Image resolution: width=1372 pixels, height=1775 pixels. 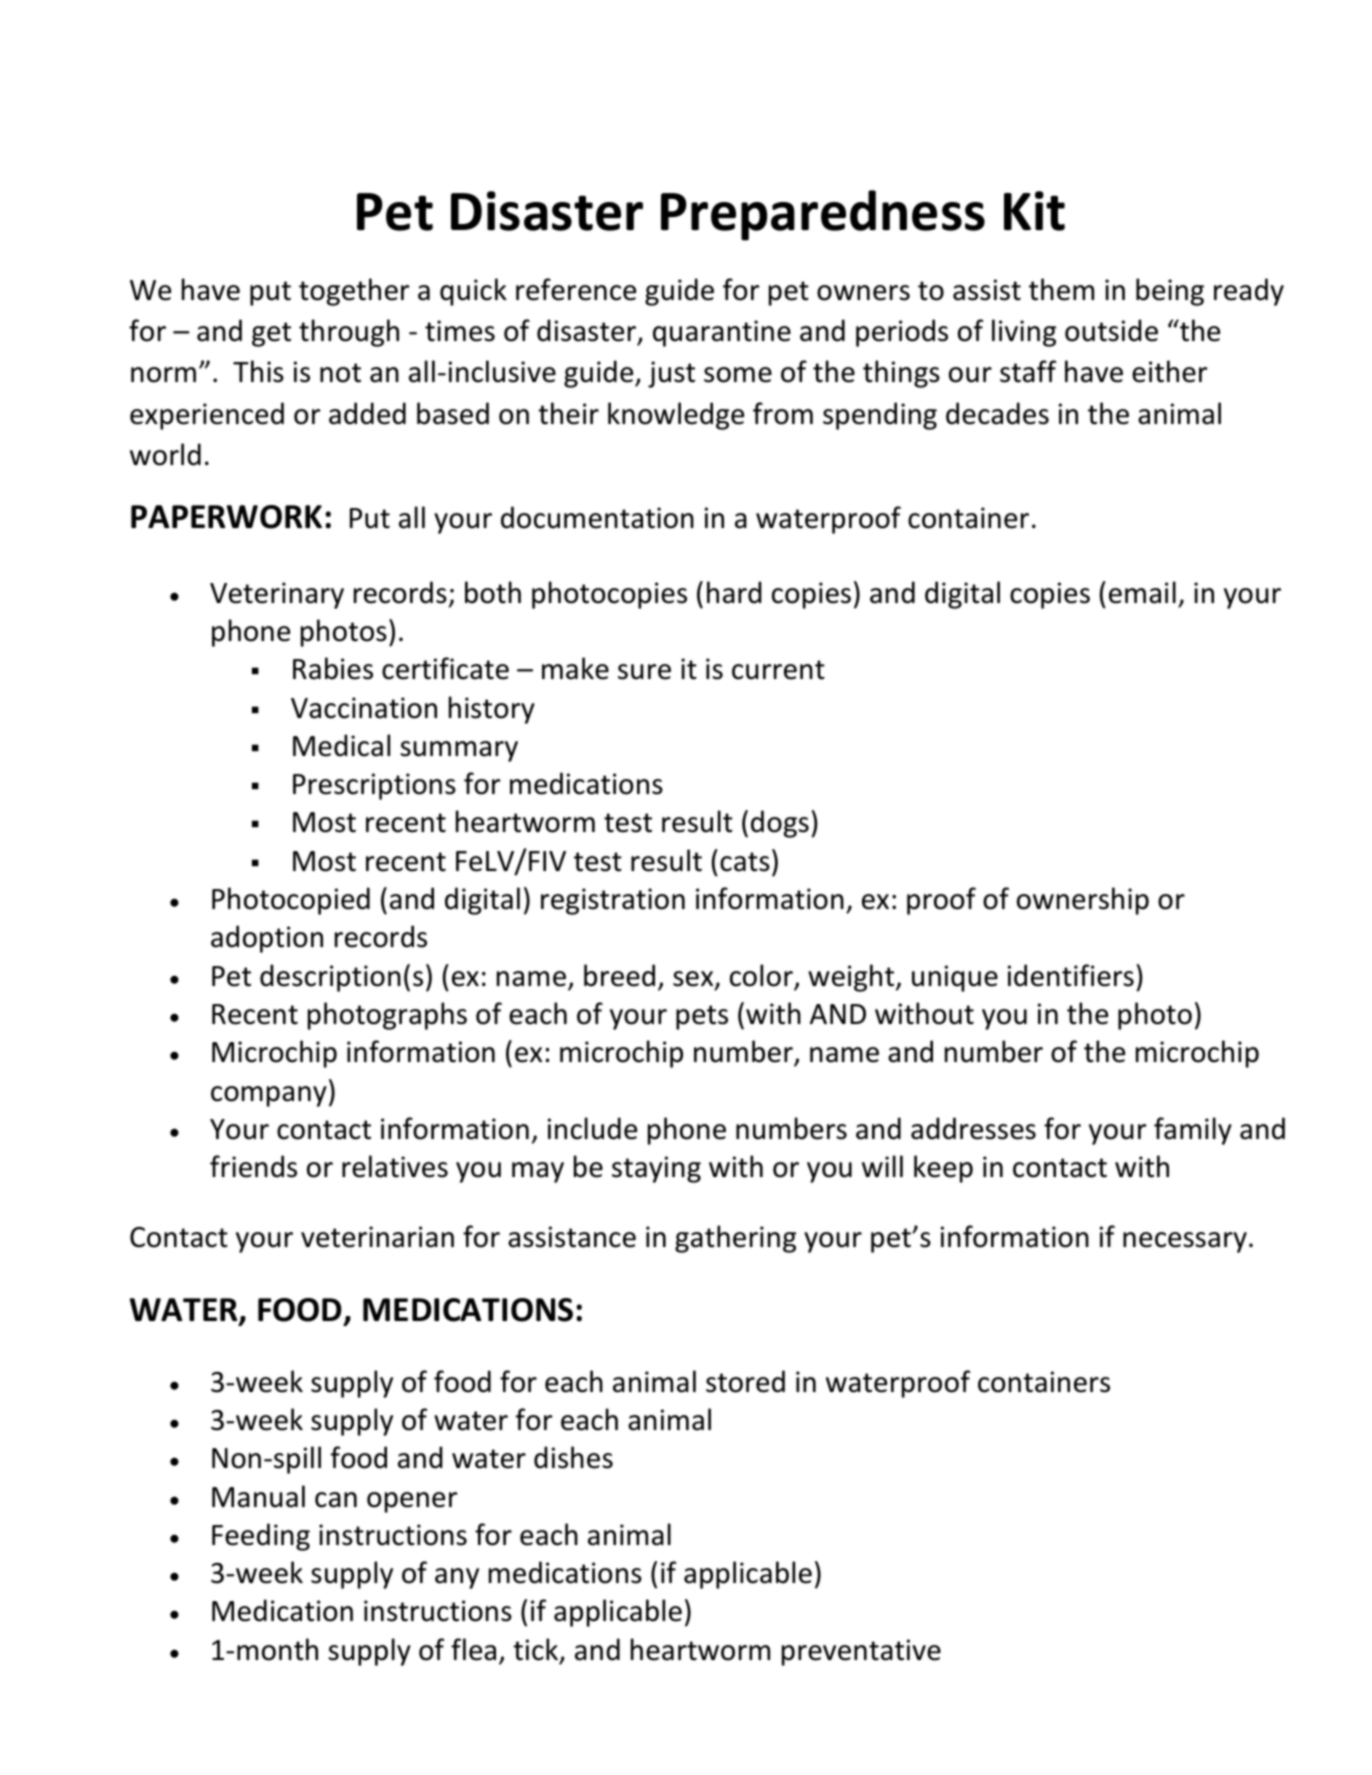 What do you see at coordinates (374, 786) in the screenshot?
I see `Prescriptions` at bounding box center [374, 786].
